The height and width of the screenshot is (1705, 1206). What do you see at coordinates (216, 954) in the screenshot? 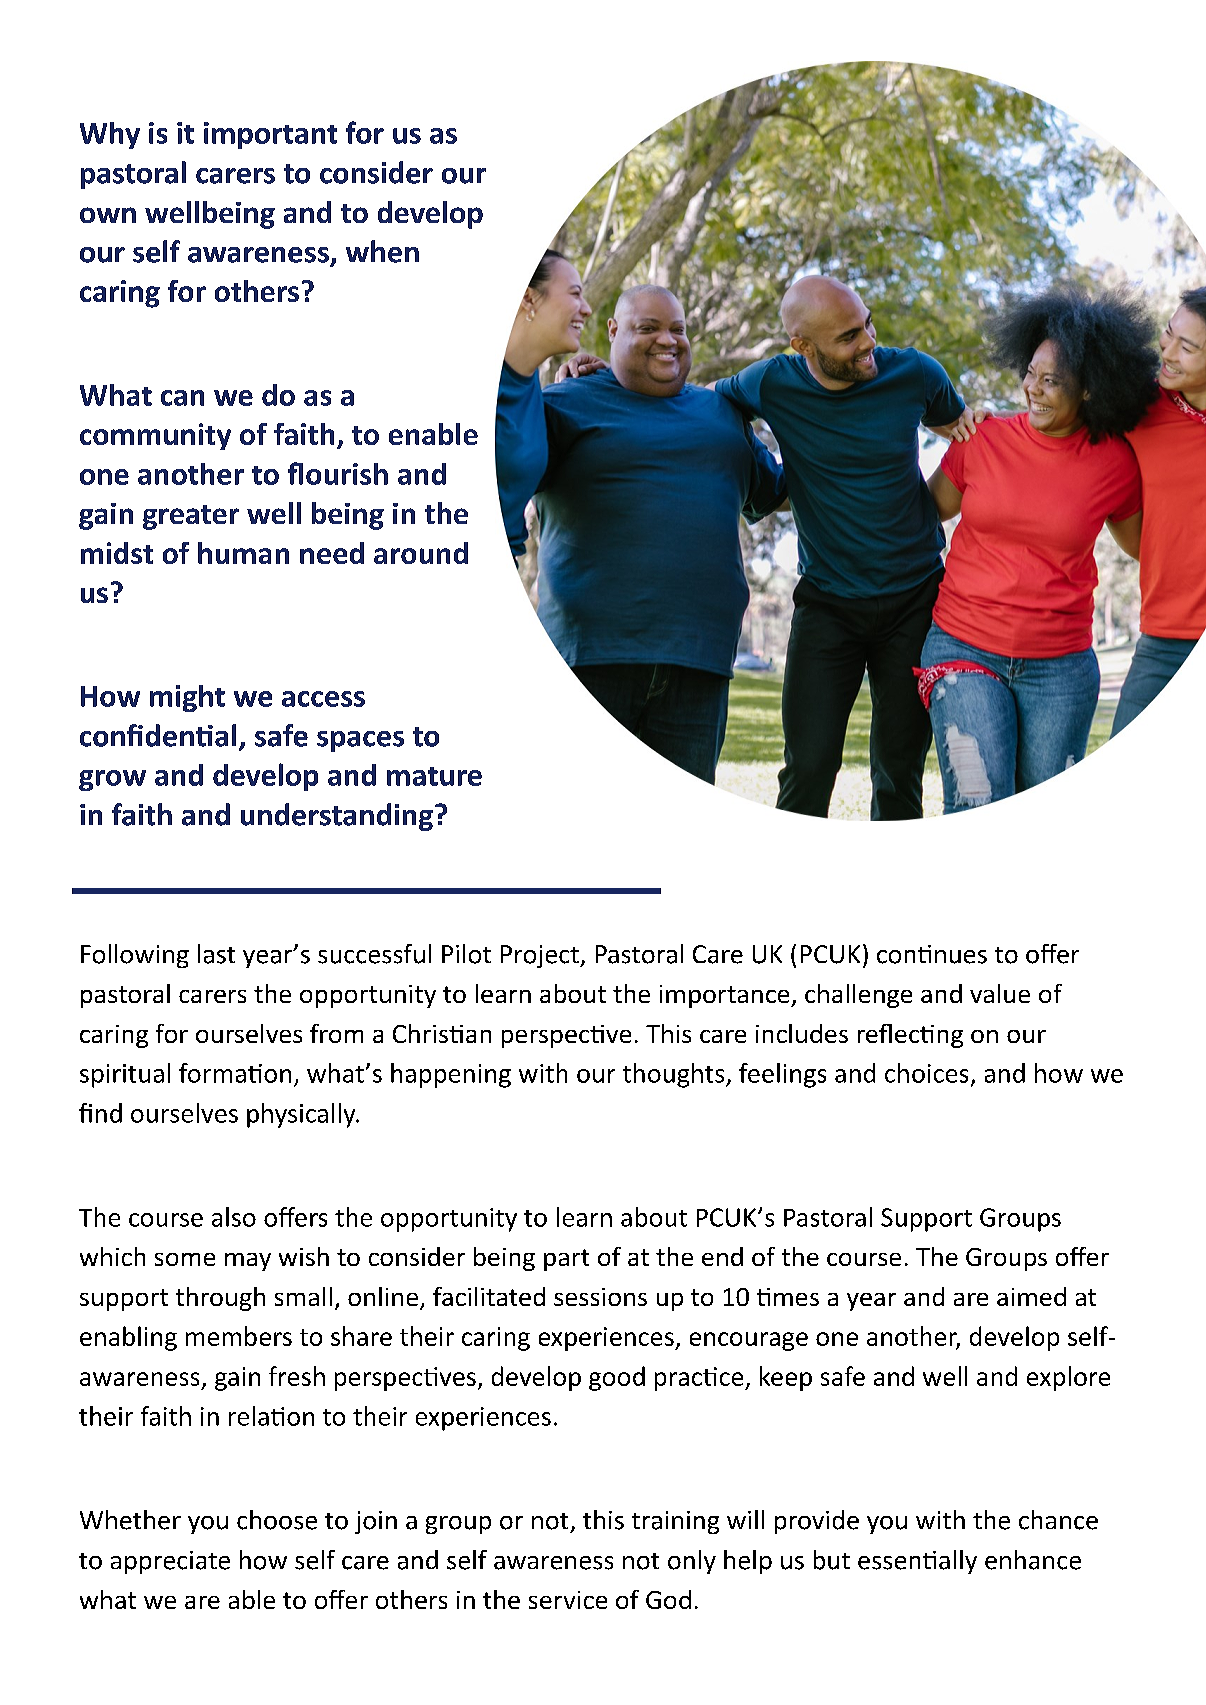
I see `last` at bounding box center [216, 954].
